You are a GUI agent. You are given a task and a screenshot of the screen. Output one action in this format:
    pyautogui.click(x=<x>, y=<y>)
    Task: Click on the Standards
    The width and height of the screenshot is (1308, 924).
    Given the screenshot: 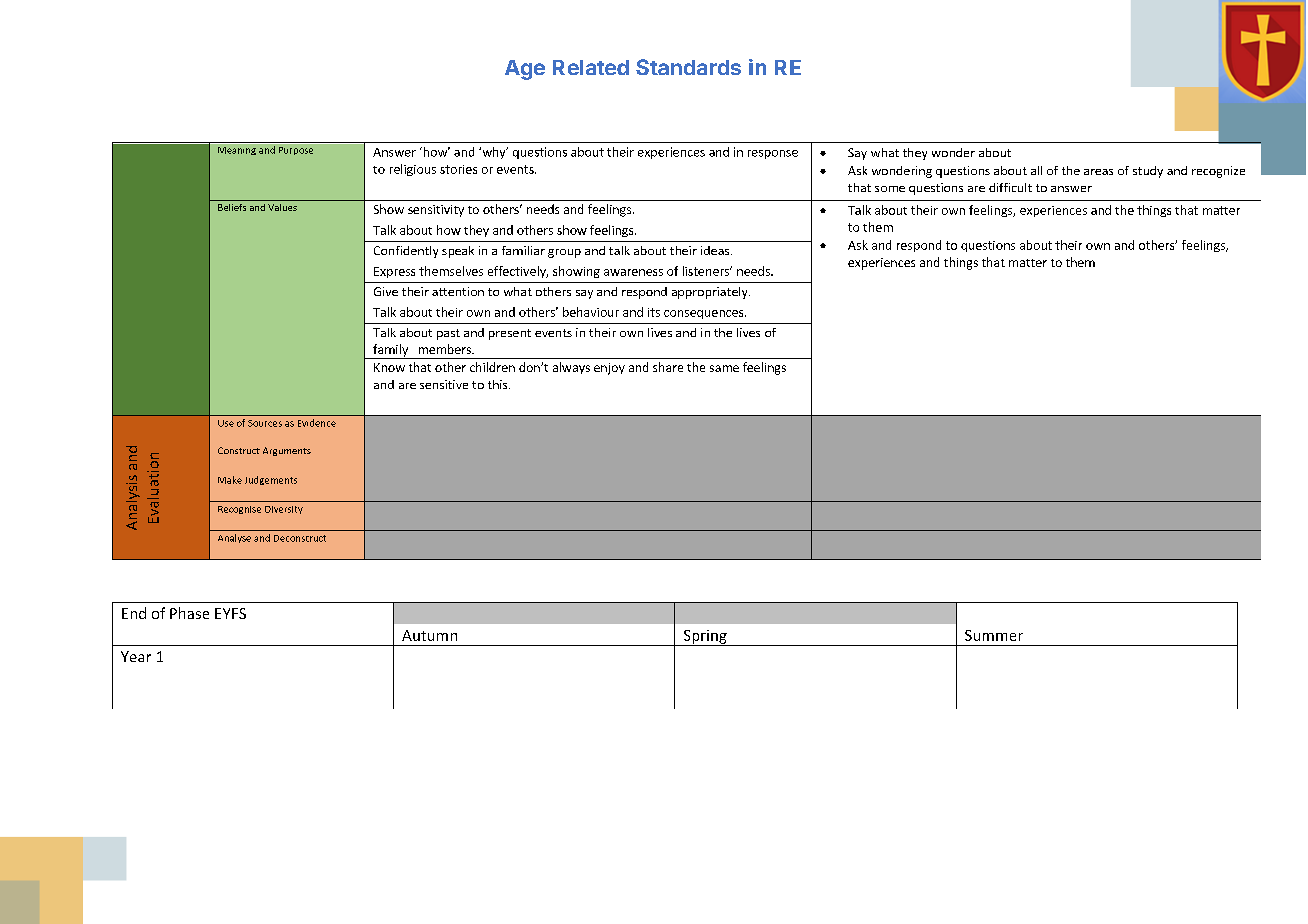 What is the action you would take?
    pyautogui.click(x=688, y=67)
